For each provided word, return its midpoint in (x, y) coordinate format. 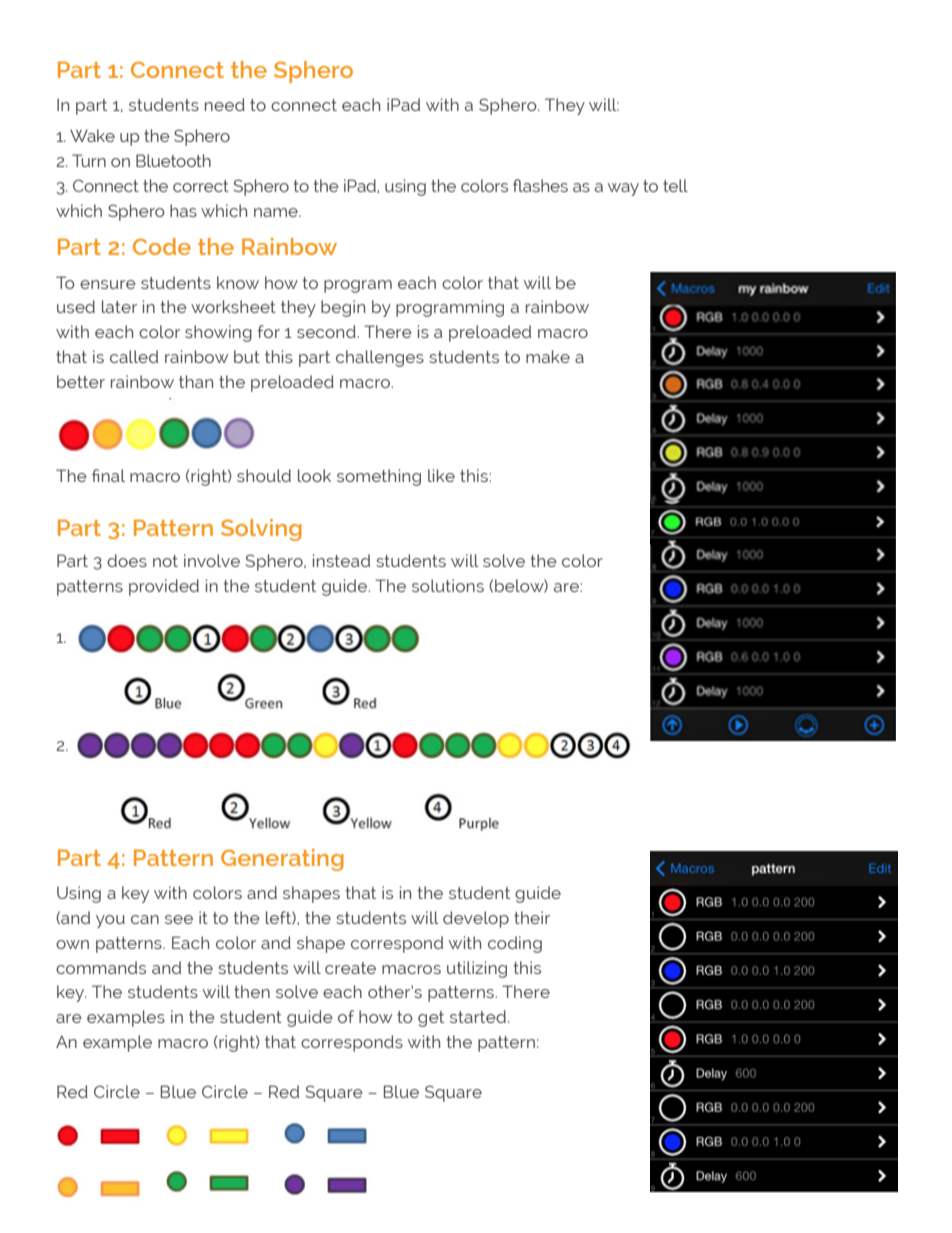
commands (101, 967)
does (127, 560)
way (623, 189)
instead (341, 560)
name (277, 212)
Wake (92, 135)
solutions (448, 585)
